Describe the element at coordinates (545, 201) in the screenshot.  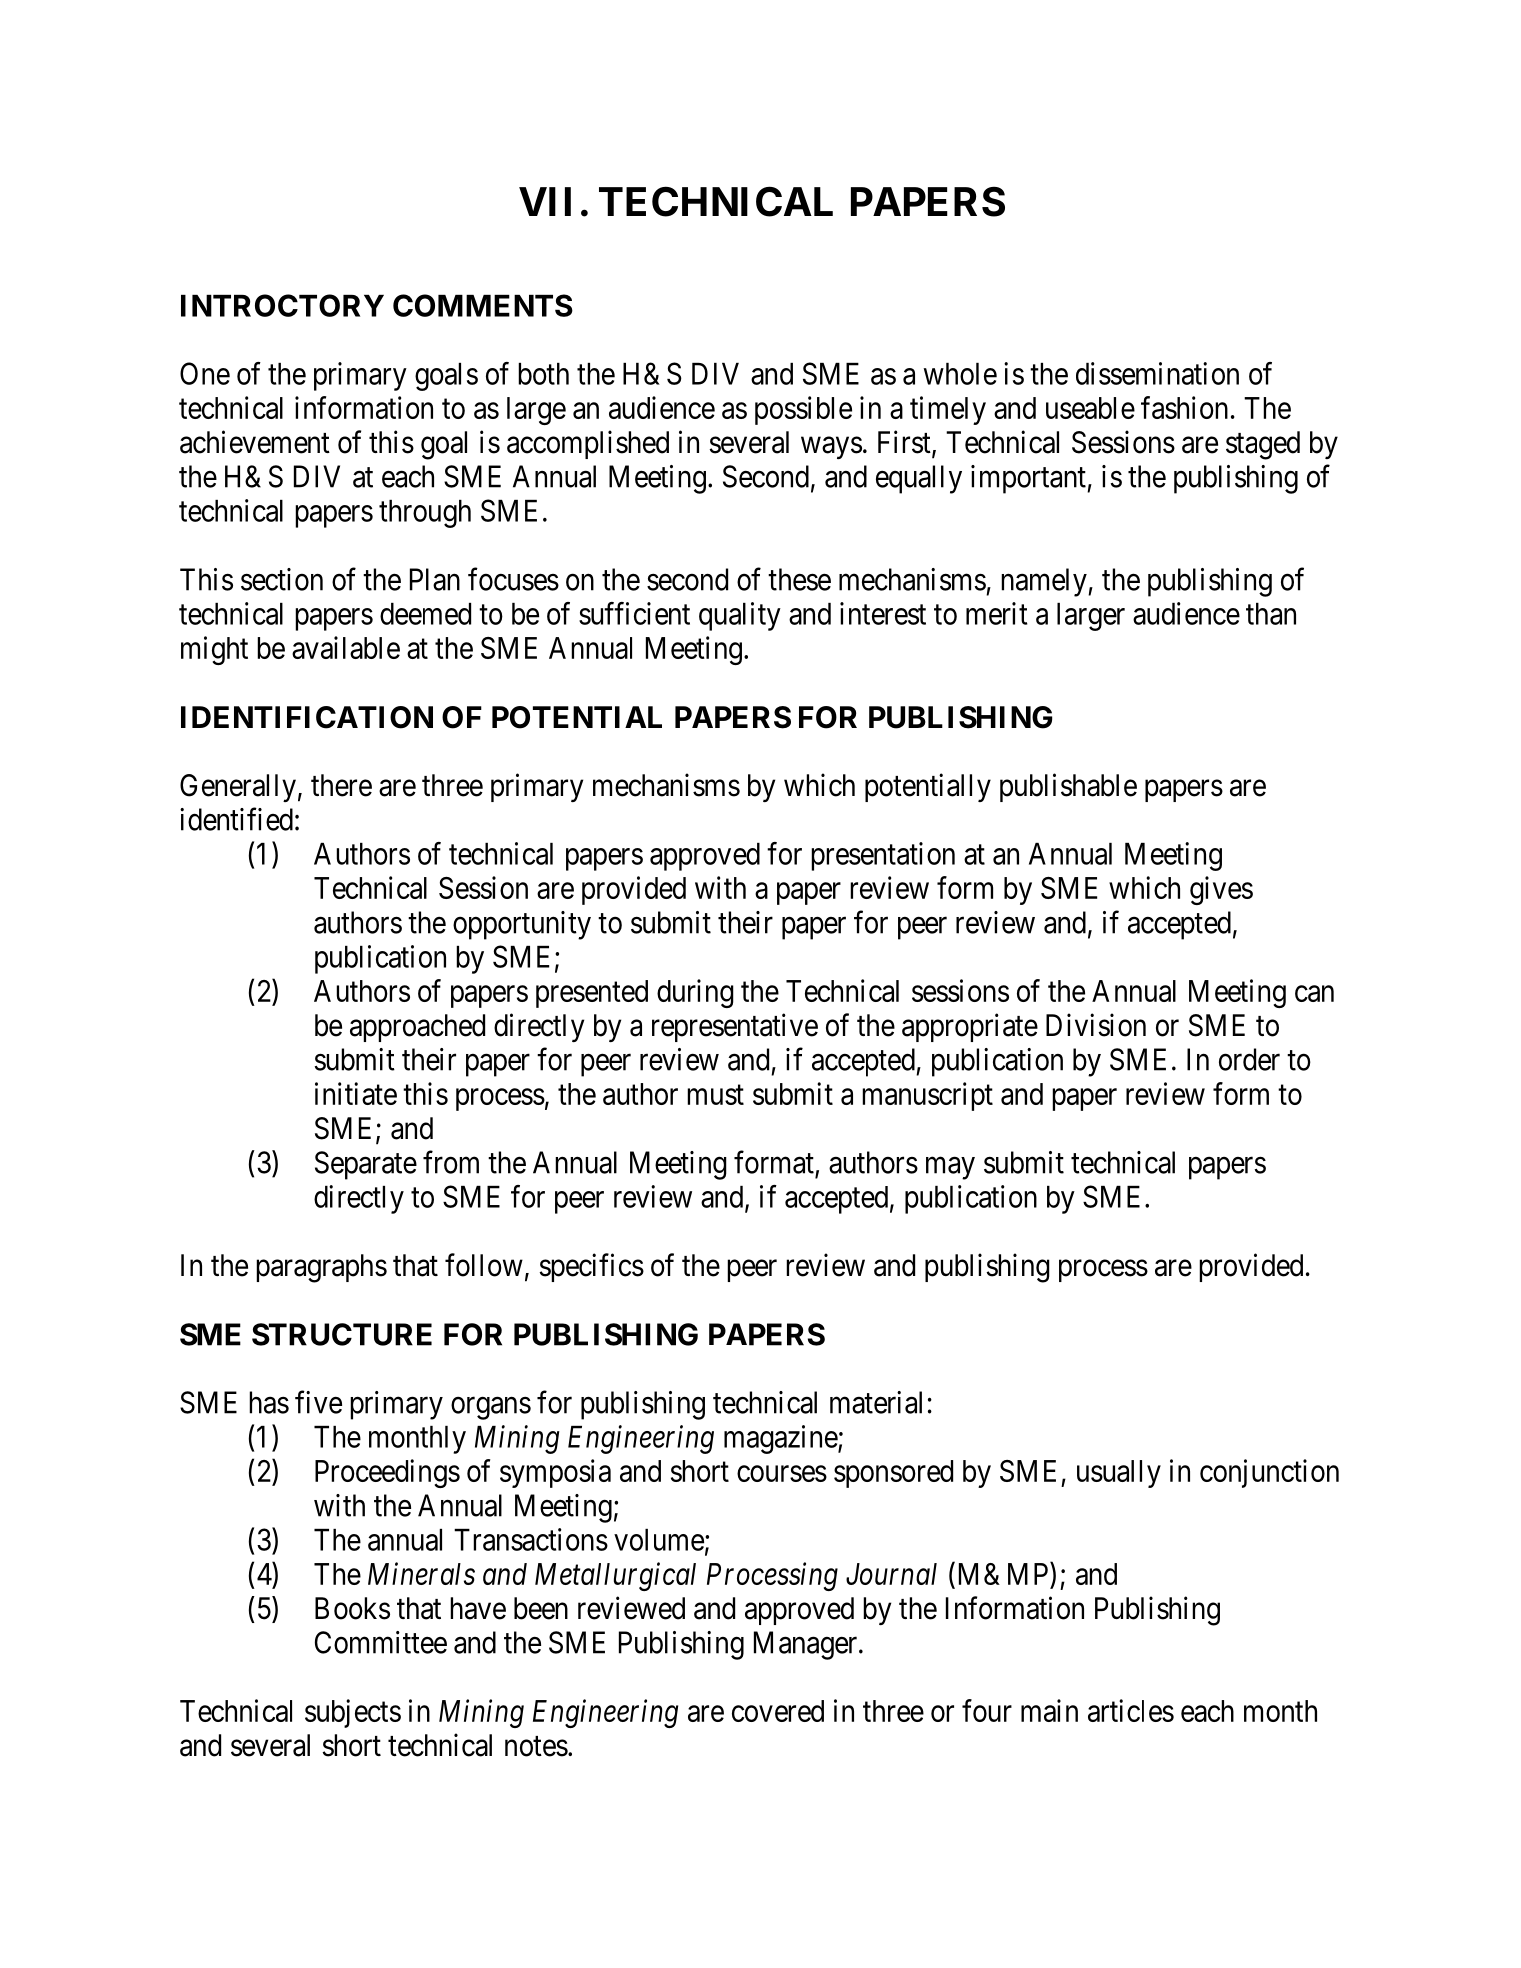
I see `VII` at that location.
